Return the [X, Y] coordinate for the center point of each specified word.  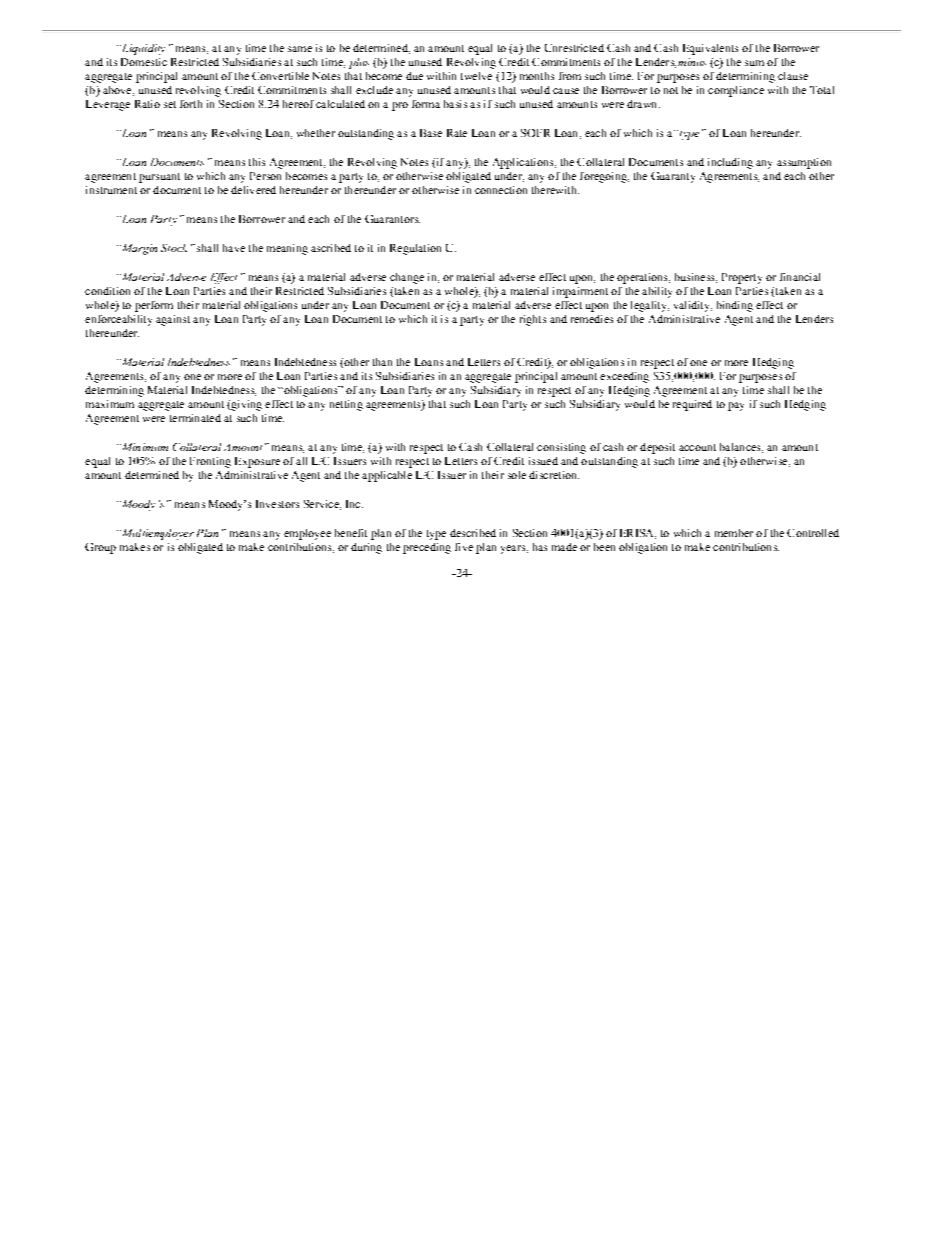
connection [501, 190]
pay [736, 406]
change [407, 278]
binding [735, 306]
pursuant [159, 178]
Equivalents [710, 49]
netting [346, 405]
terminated [195, 418]
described [473, 533]
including [730, 163]
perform [154, 306]
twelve [476, 76]
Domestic [144, 62]
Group [100, 548]
